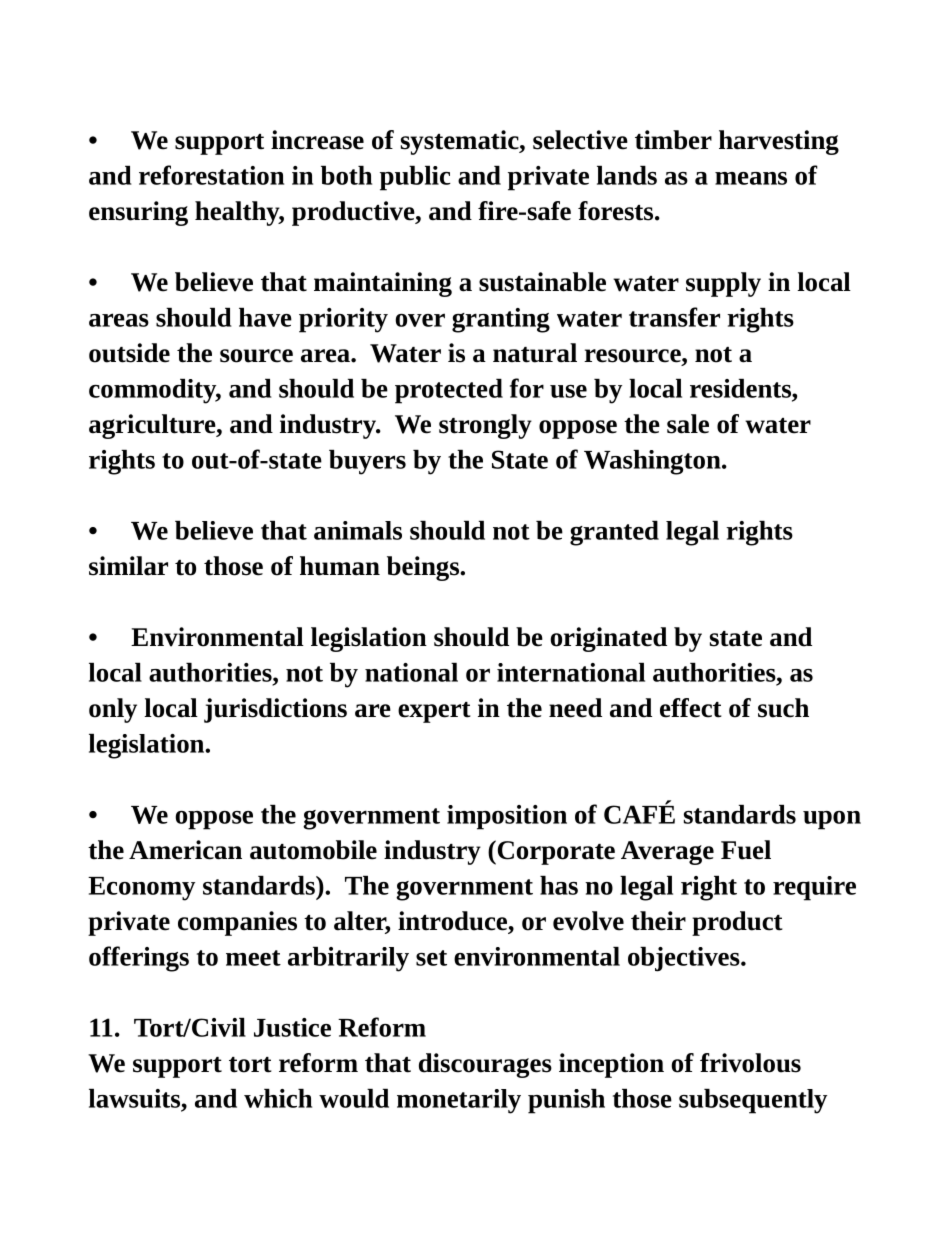  What do you see at coordinates (211, 175) in the image?
I see `reforestation` at bounding box center [211, 175].
